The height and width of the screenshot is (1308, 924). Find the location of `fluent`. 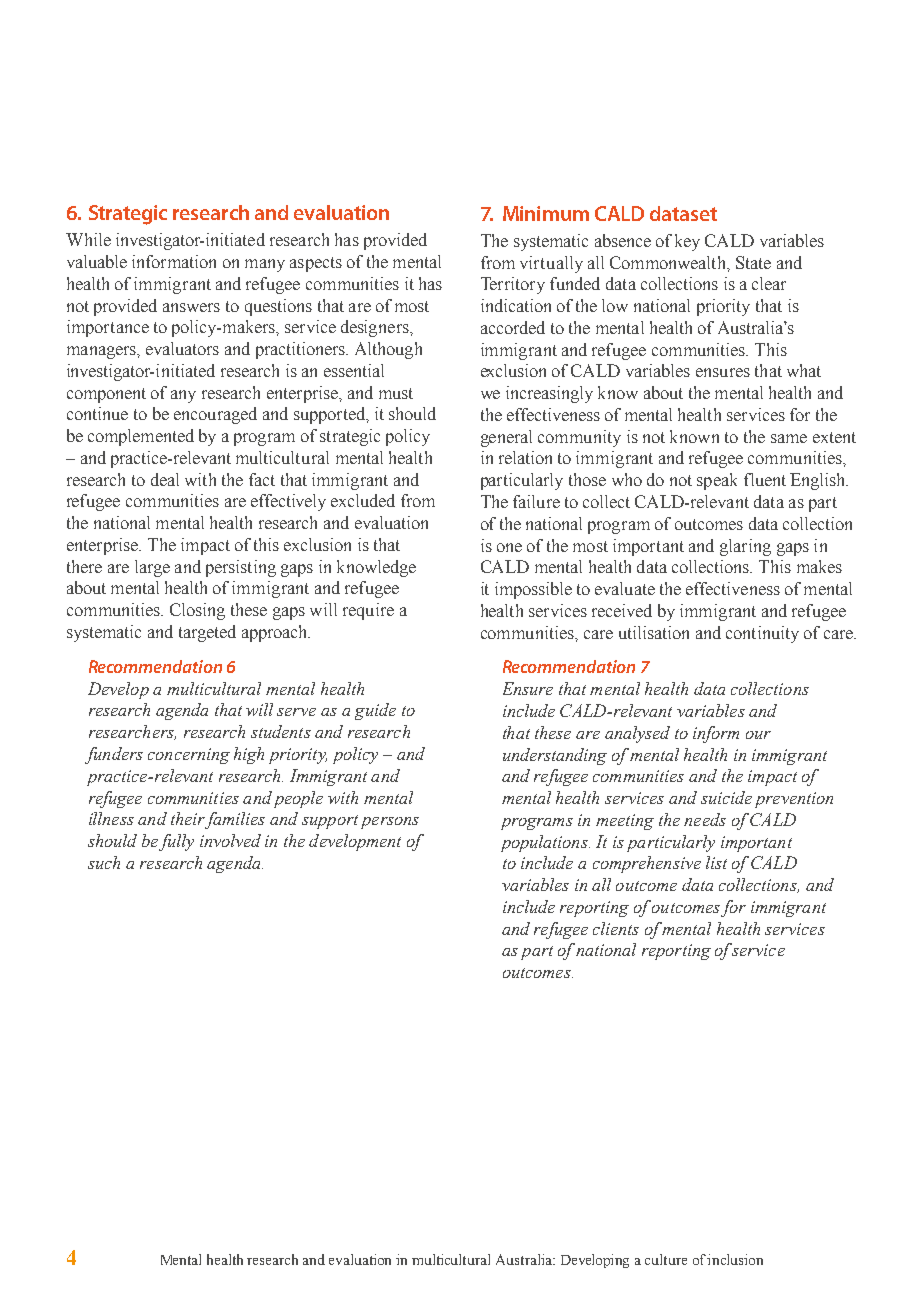

fluent is located at coordinates (765, 479).
